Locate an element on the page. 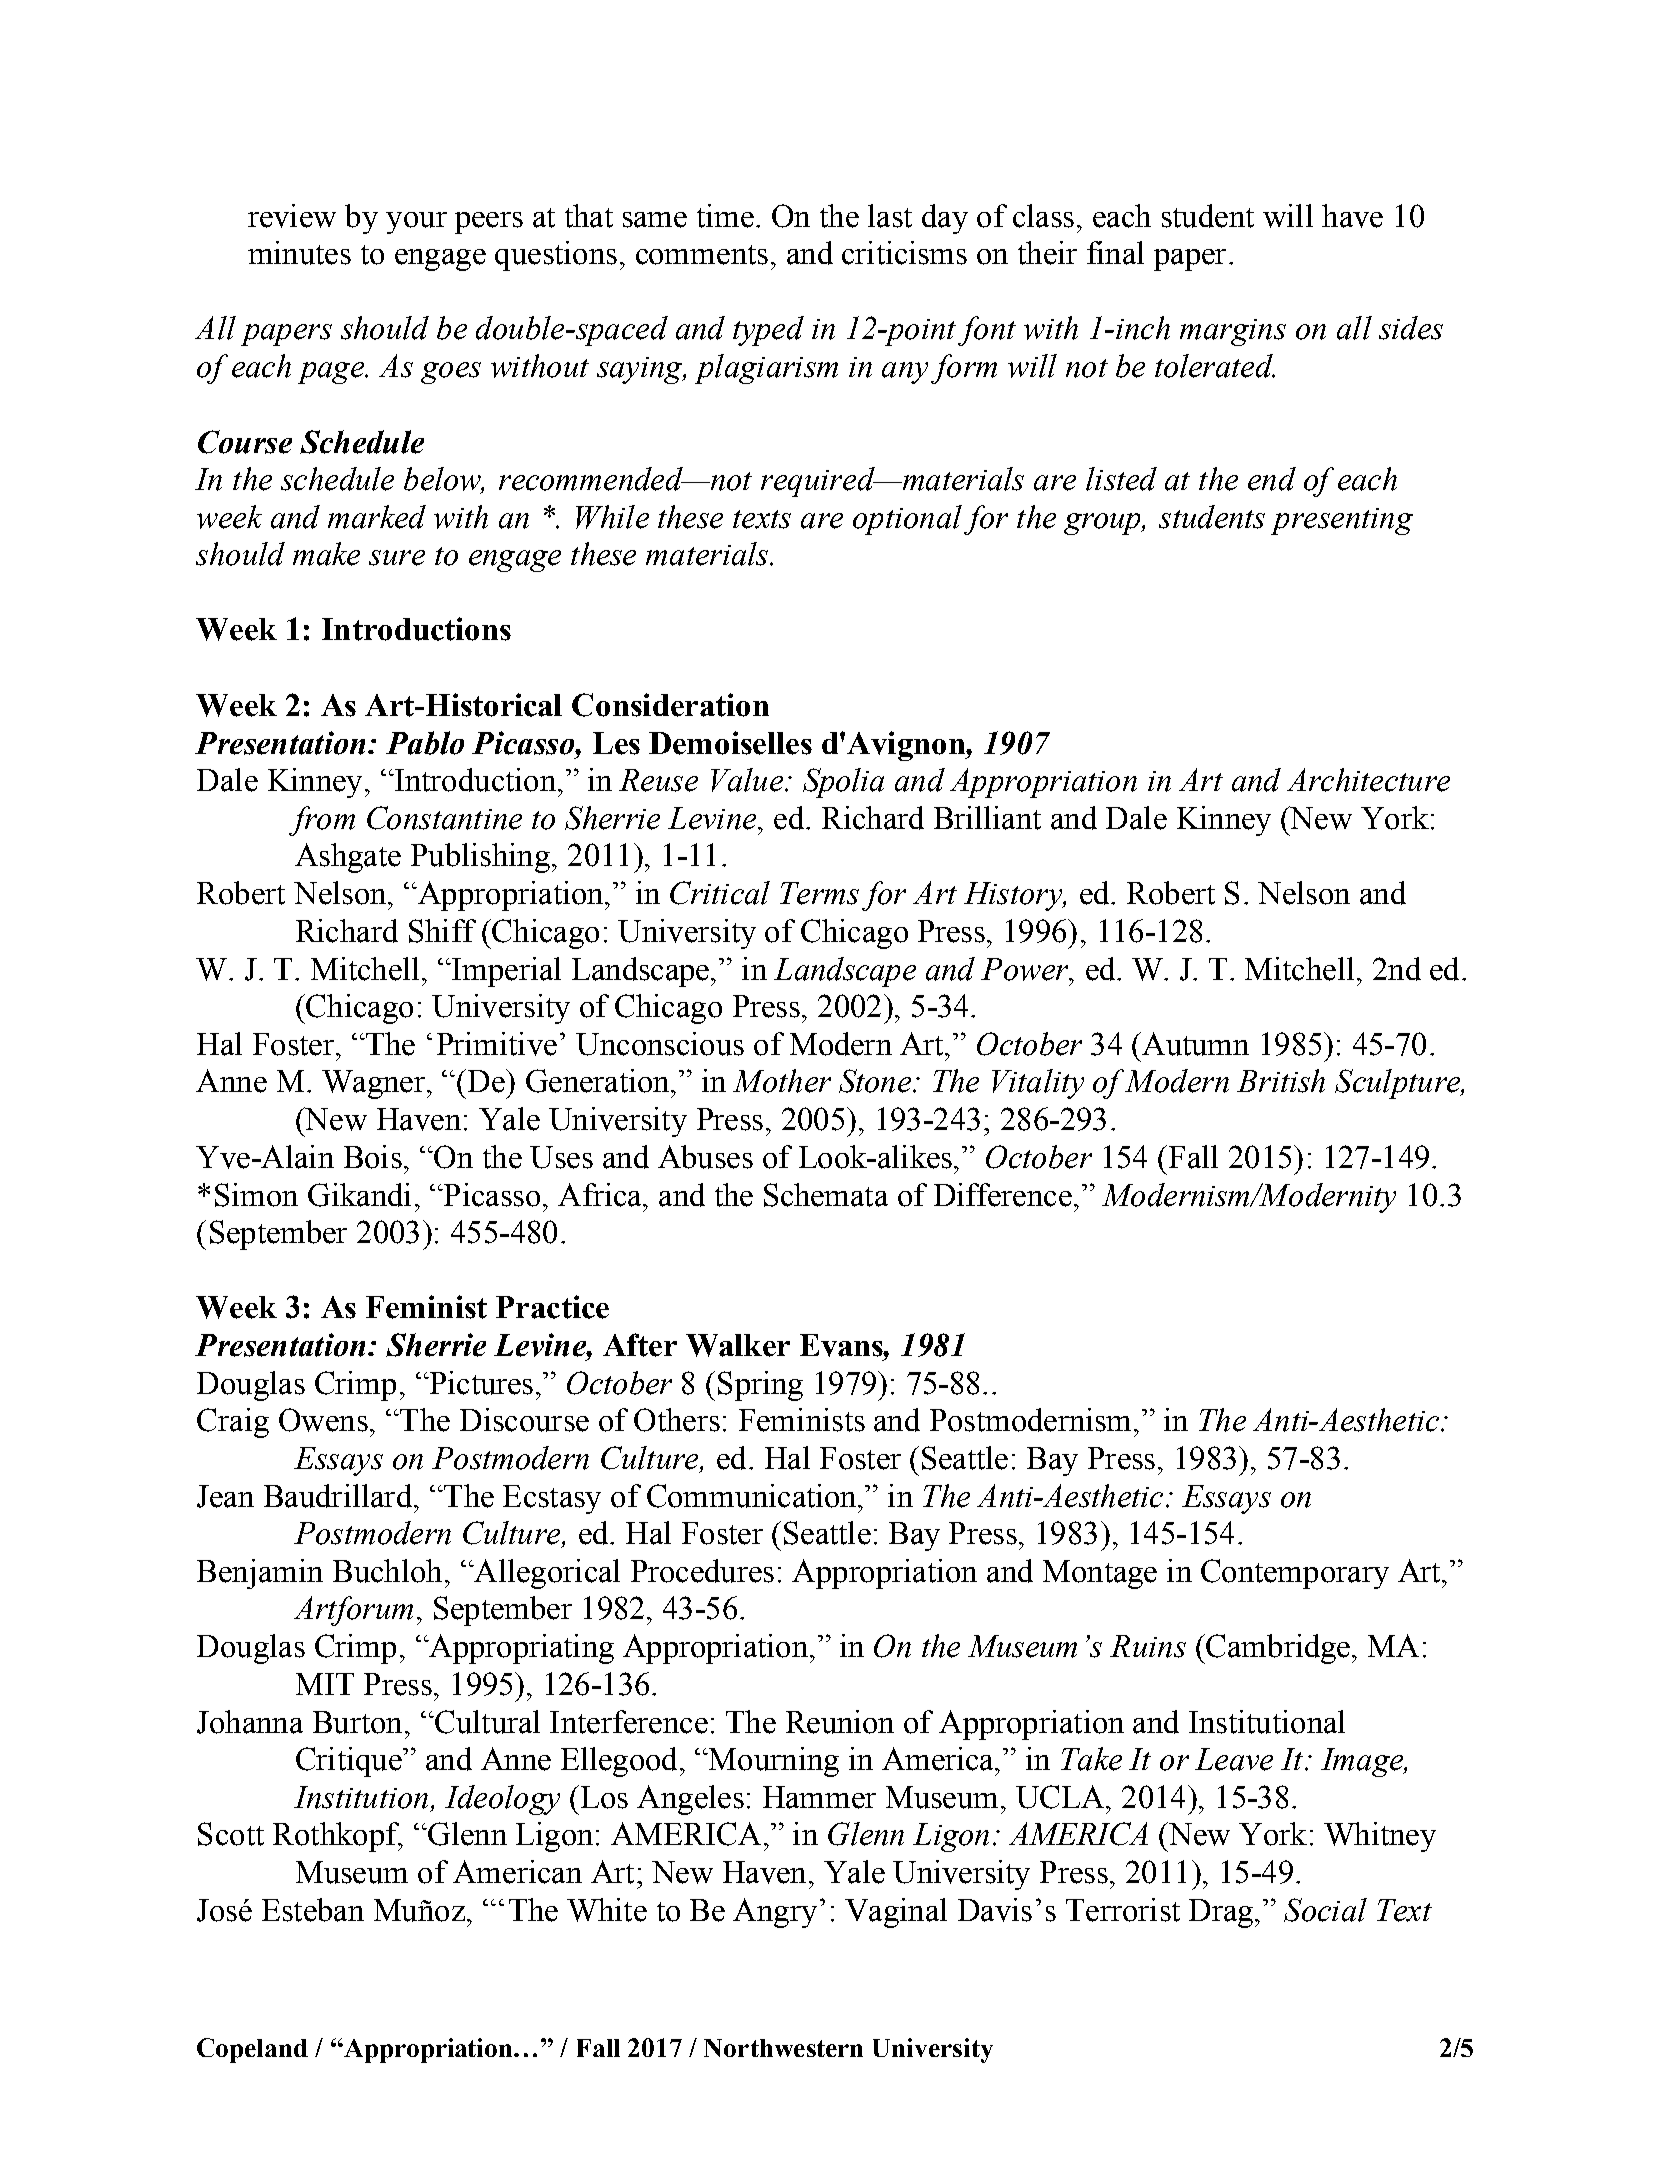 Image resolution: width=1670 pixels, height=2161 pixels. Esteban is located at coordinates (313, 1910).
